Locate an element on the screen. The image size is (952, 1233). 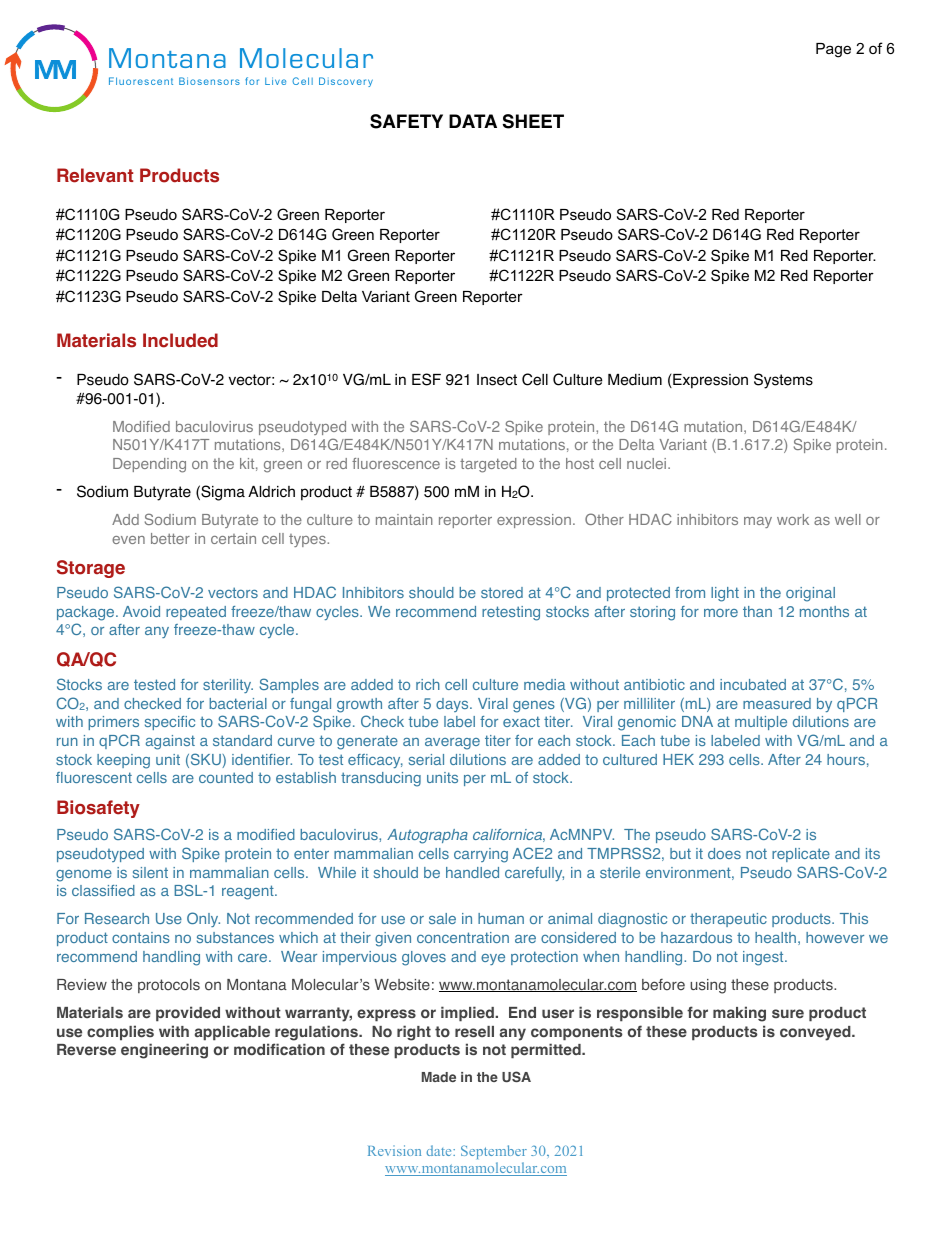
engineering is located at coordinates (164, 1051).
